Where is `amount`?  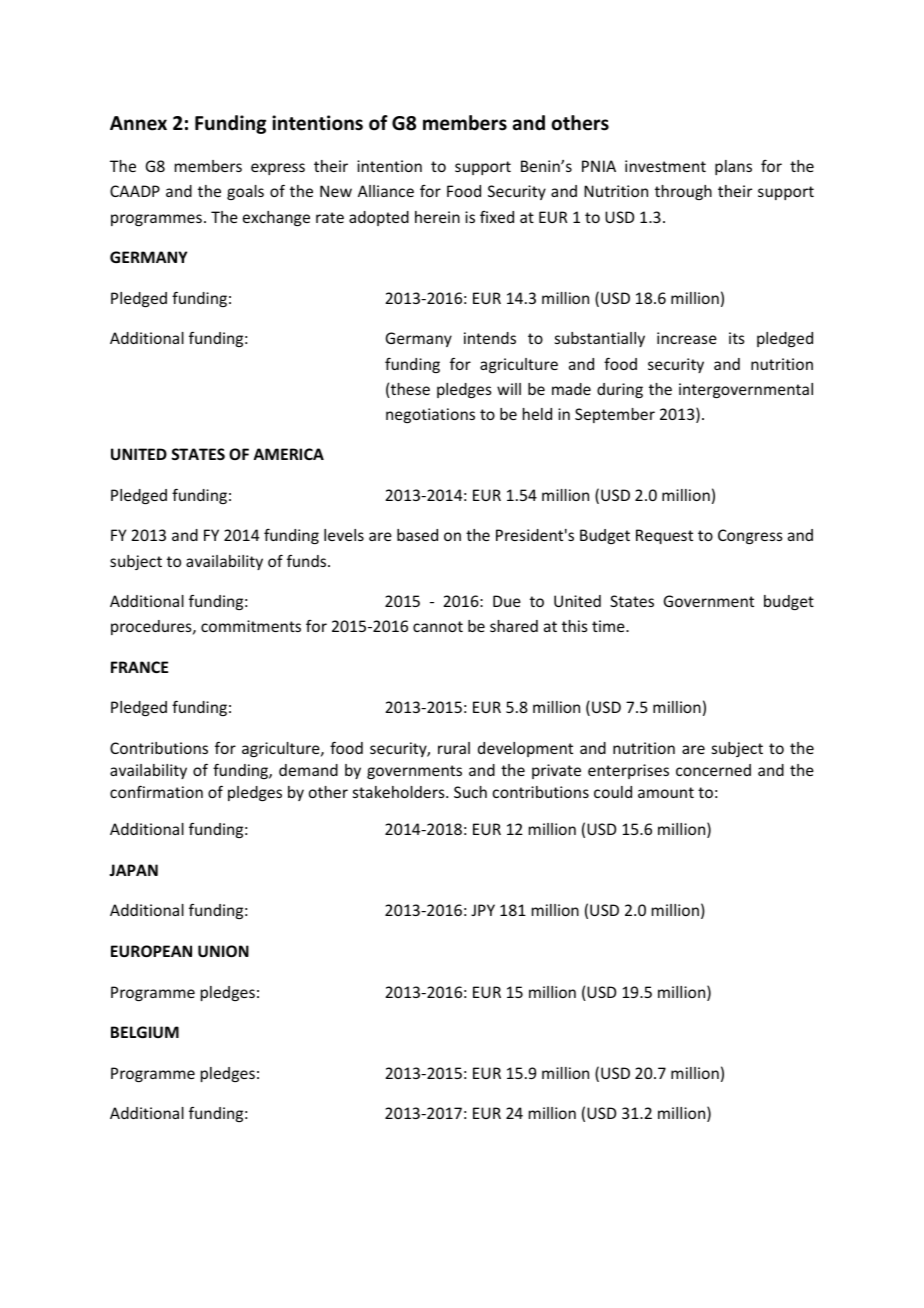
amount is located at coordinates (666, 792).
